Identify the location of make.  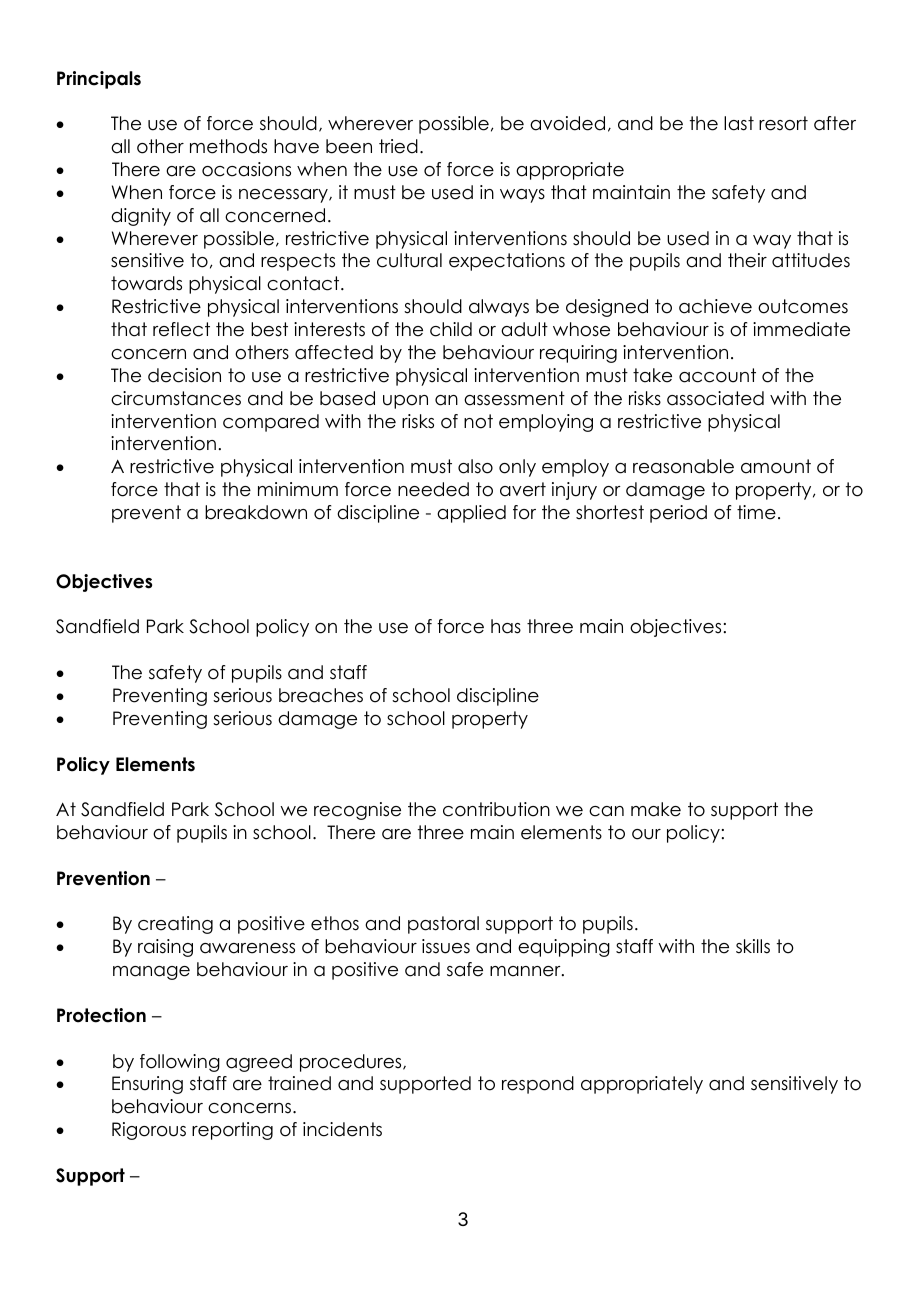
(656, 809).
